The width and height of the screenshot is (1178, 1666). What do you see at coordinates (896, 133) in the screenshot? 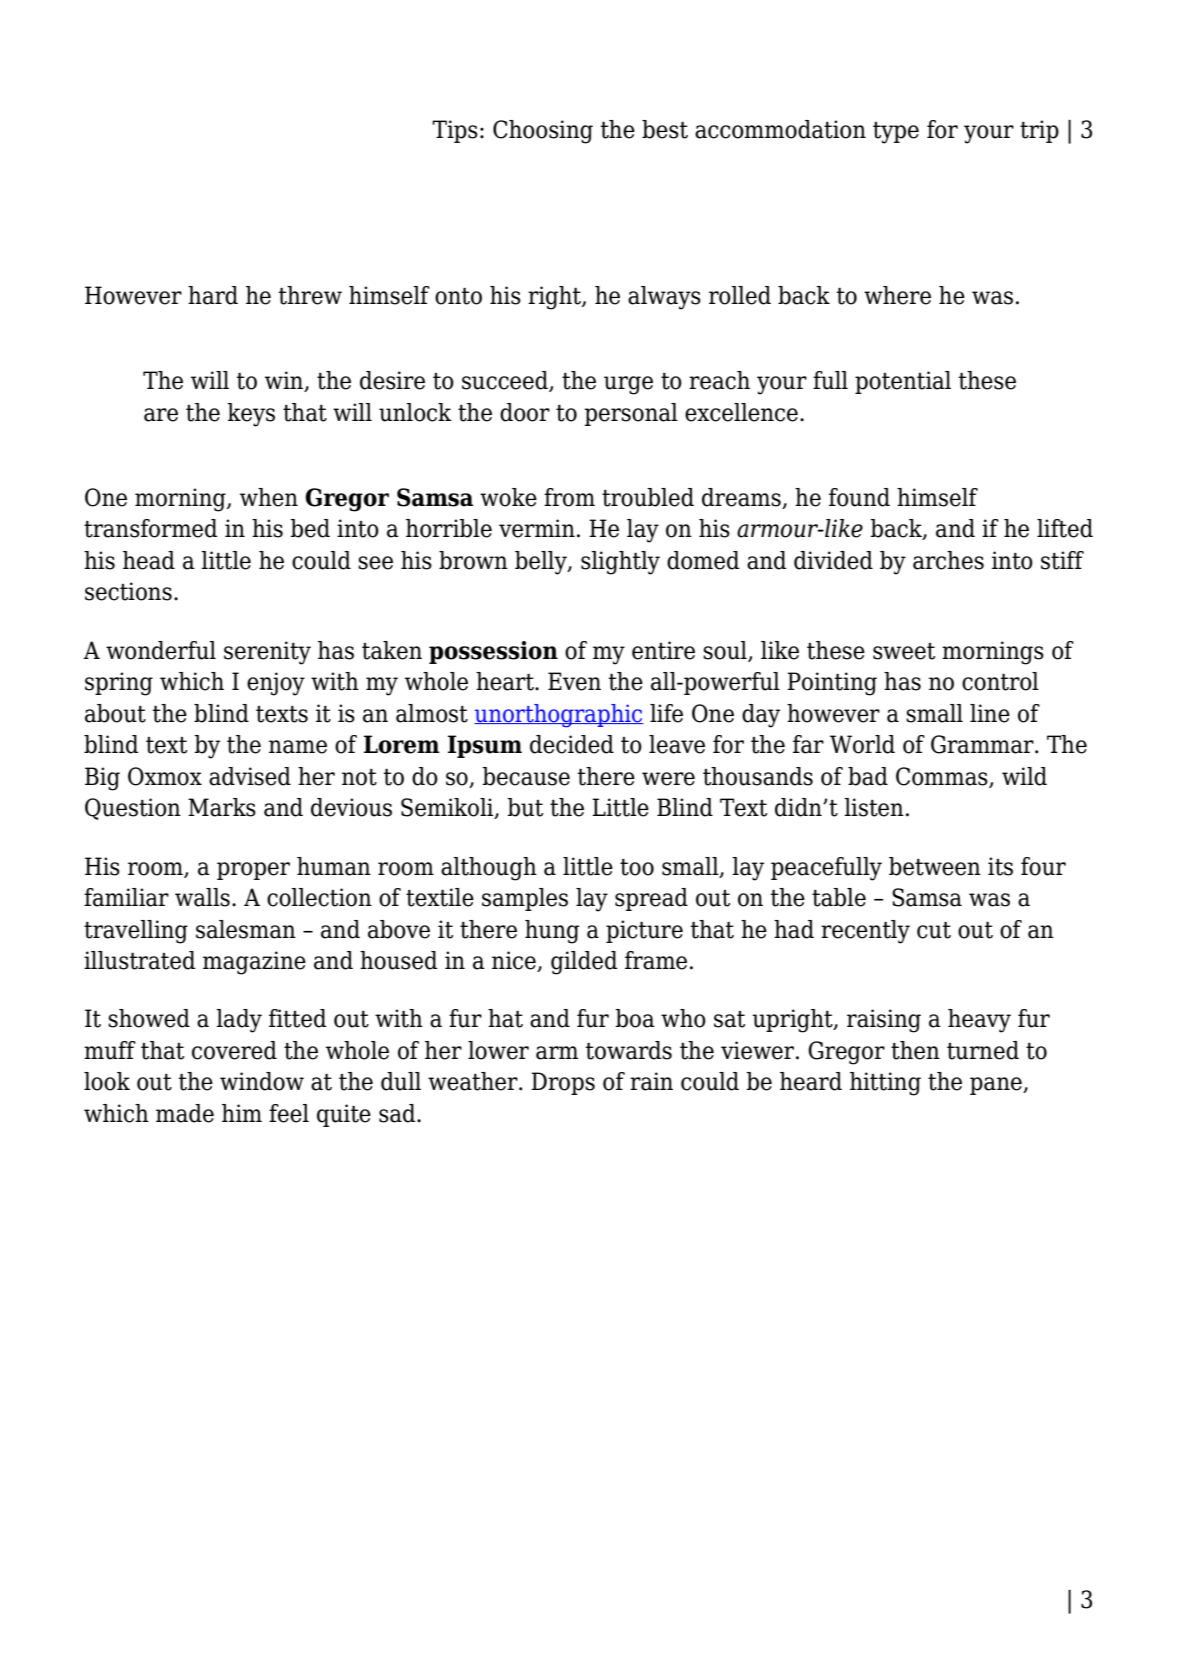
I see `type` at bounding box center [896, 133].
